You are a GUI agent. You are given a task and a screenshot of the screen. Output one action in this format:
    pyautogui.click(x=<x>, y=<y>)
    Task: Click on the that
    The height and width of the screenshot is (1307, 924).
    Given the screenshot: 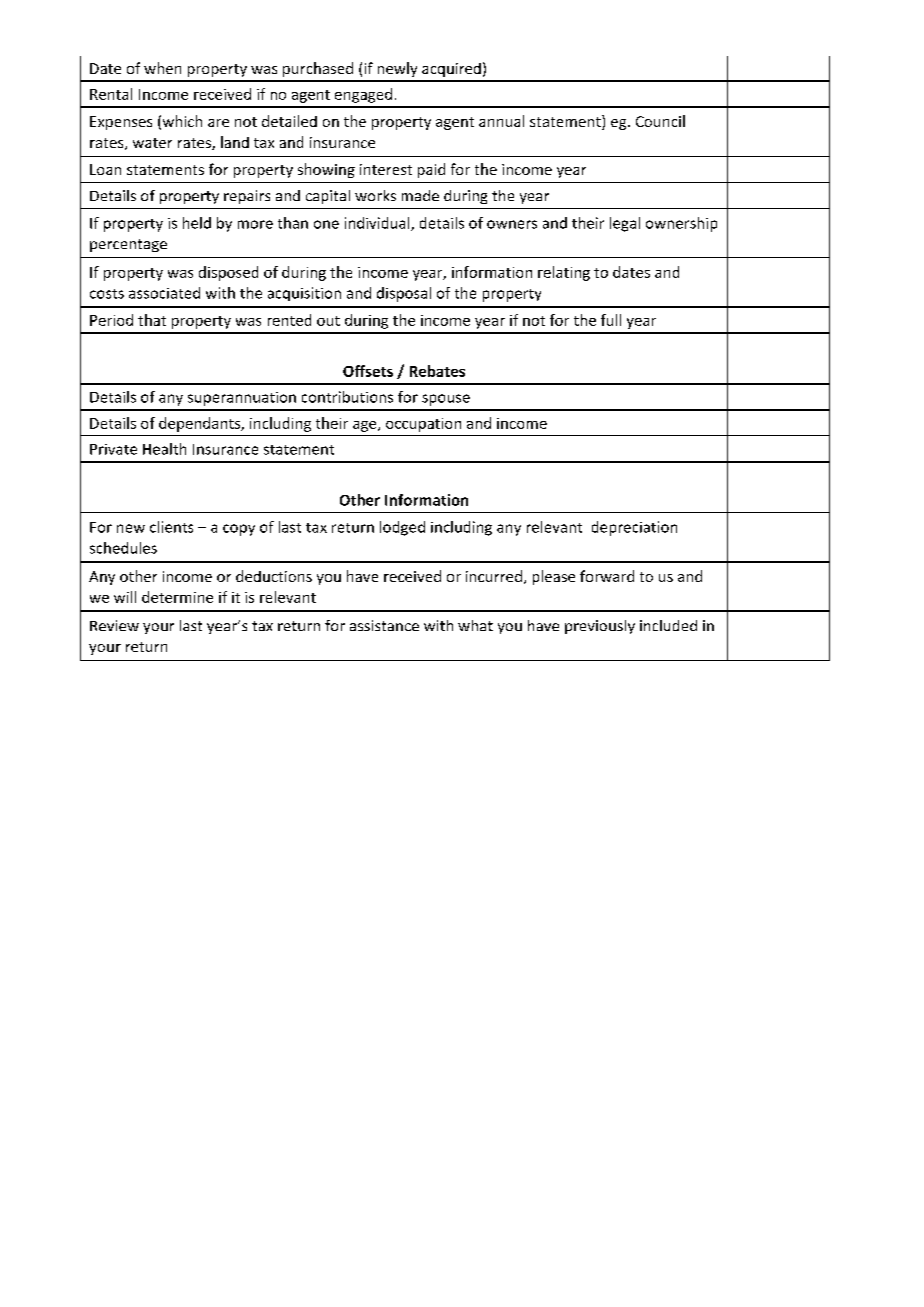 What is the action you would take?
    pyautogui.click(x=152, y=320)
